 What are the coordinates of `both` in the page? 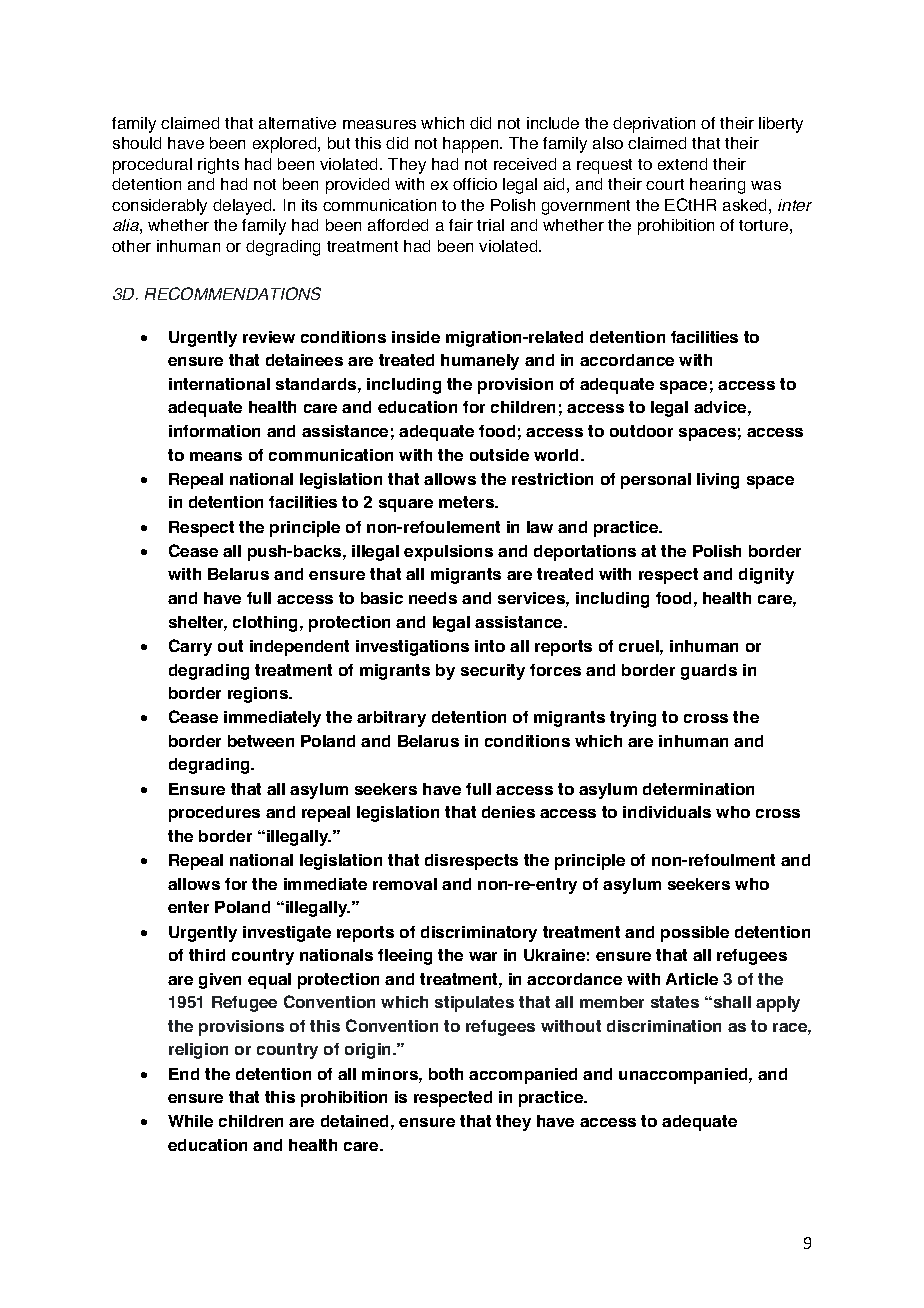 It's located at (446, 1074).
